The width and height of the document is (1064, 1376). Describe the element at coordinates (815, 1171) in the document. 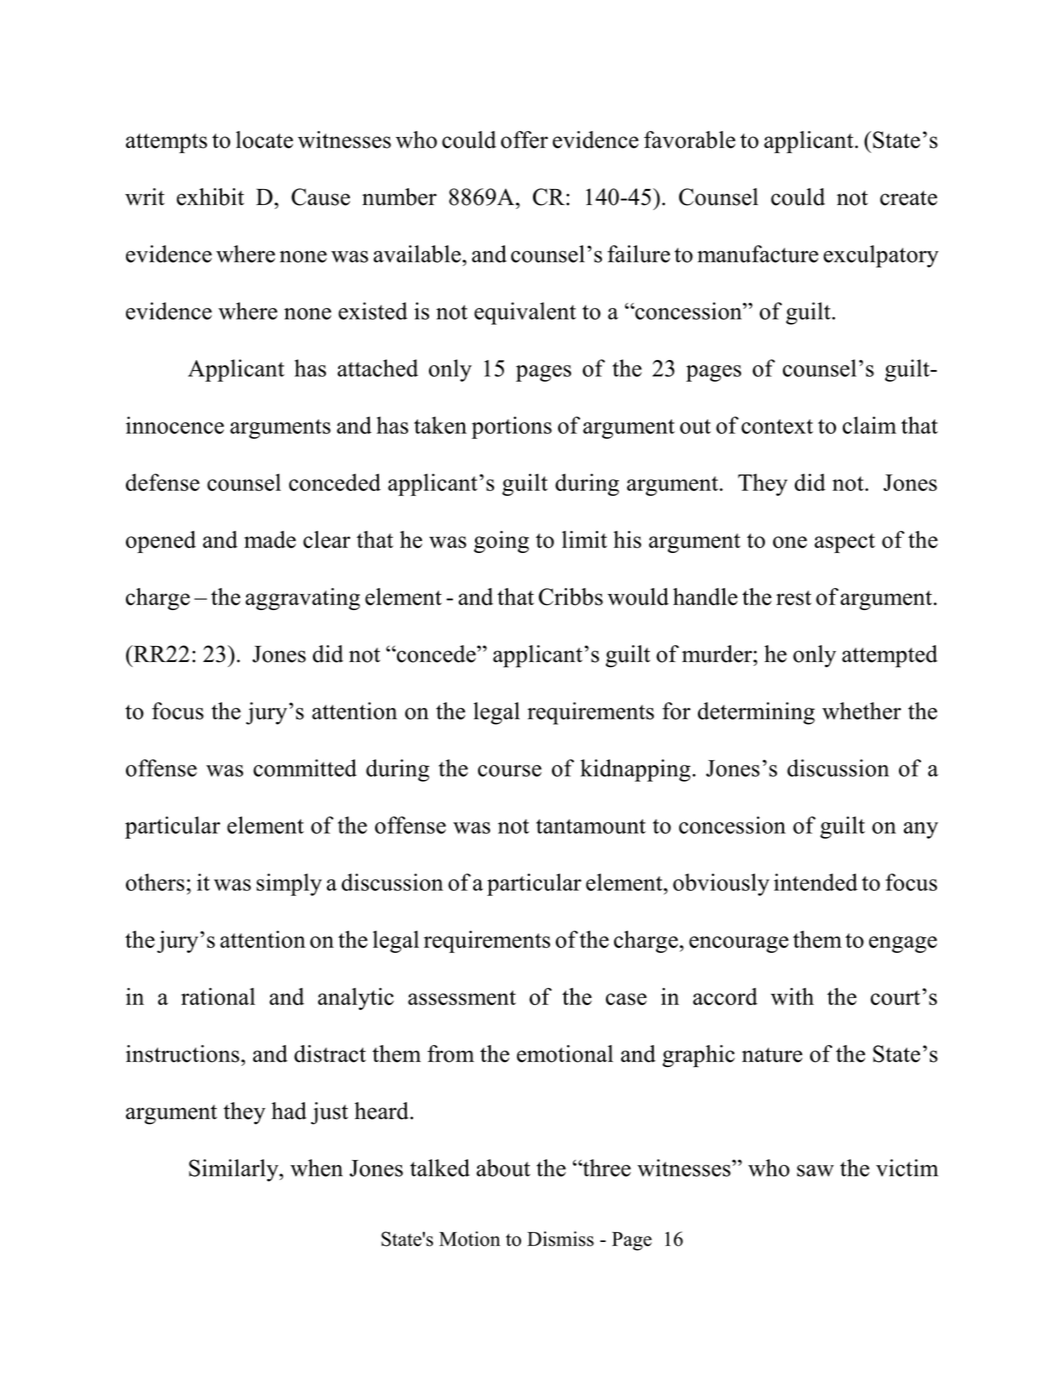

I see `saw` at that location.
